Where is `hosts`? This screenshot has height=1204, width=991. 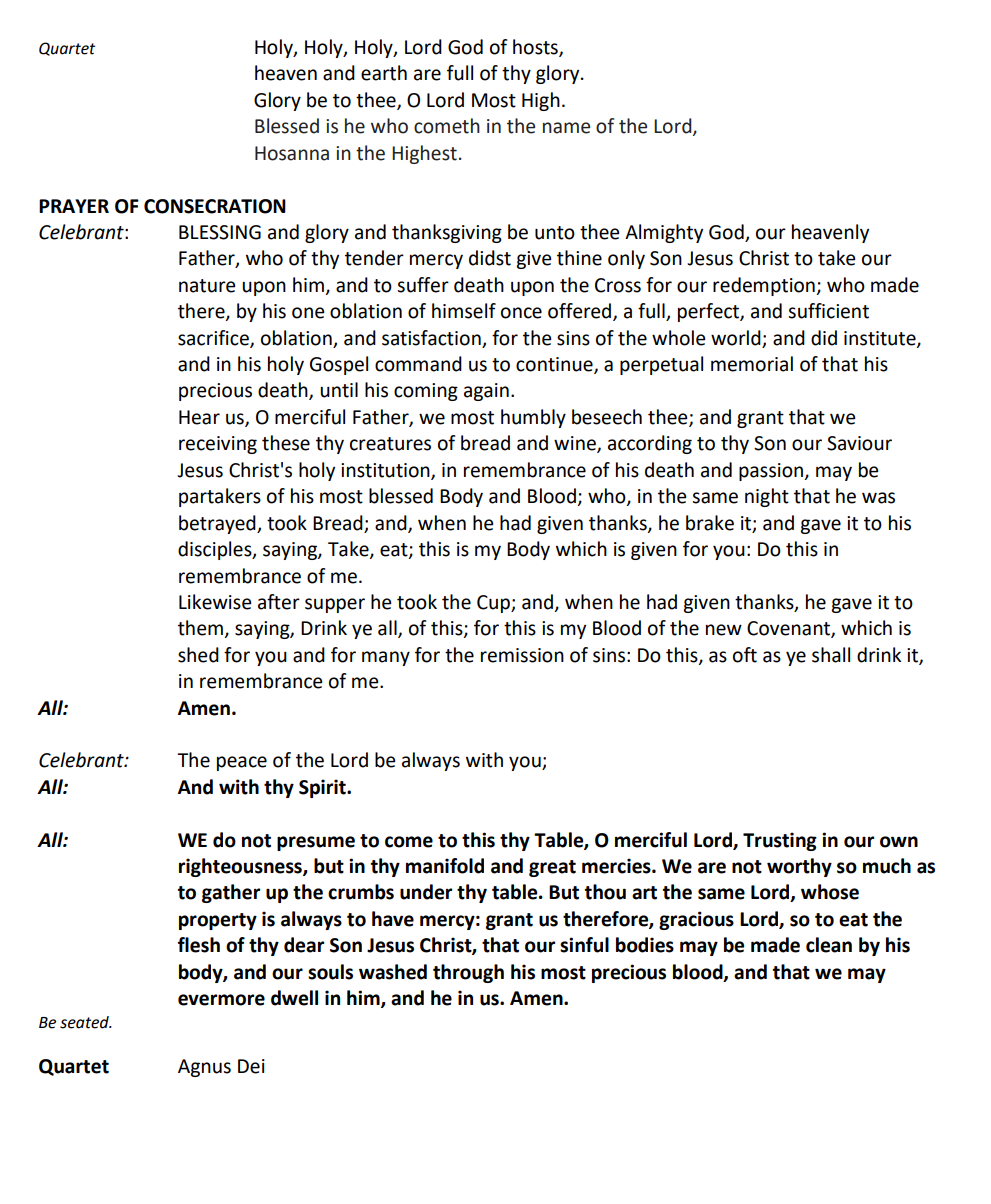
hosts is located at coordinates (536, 48).
